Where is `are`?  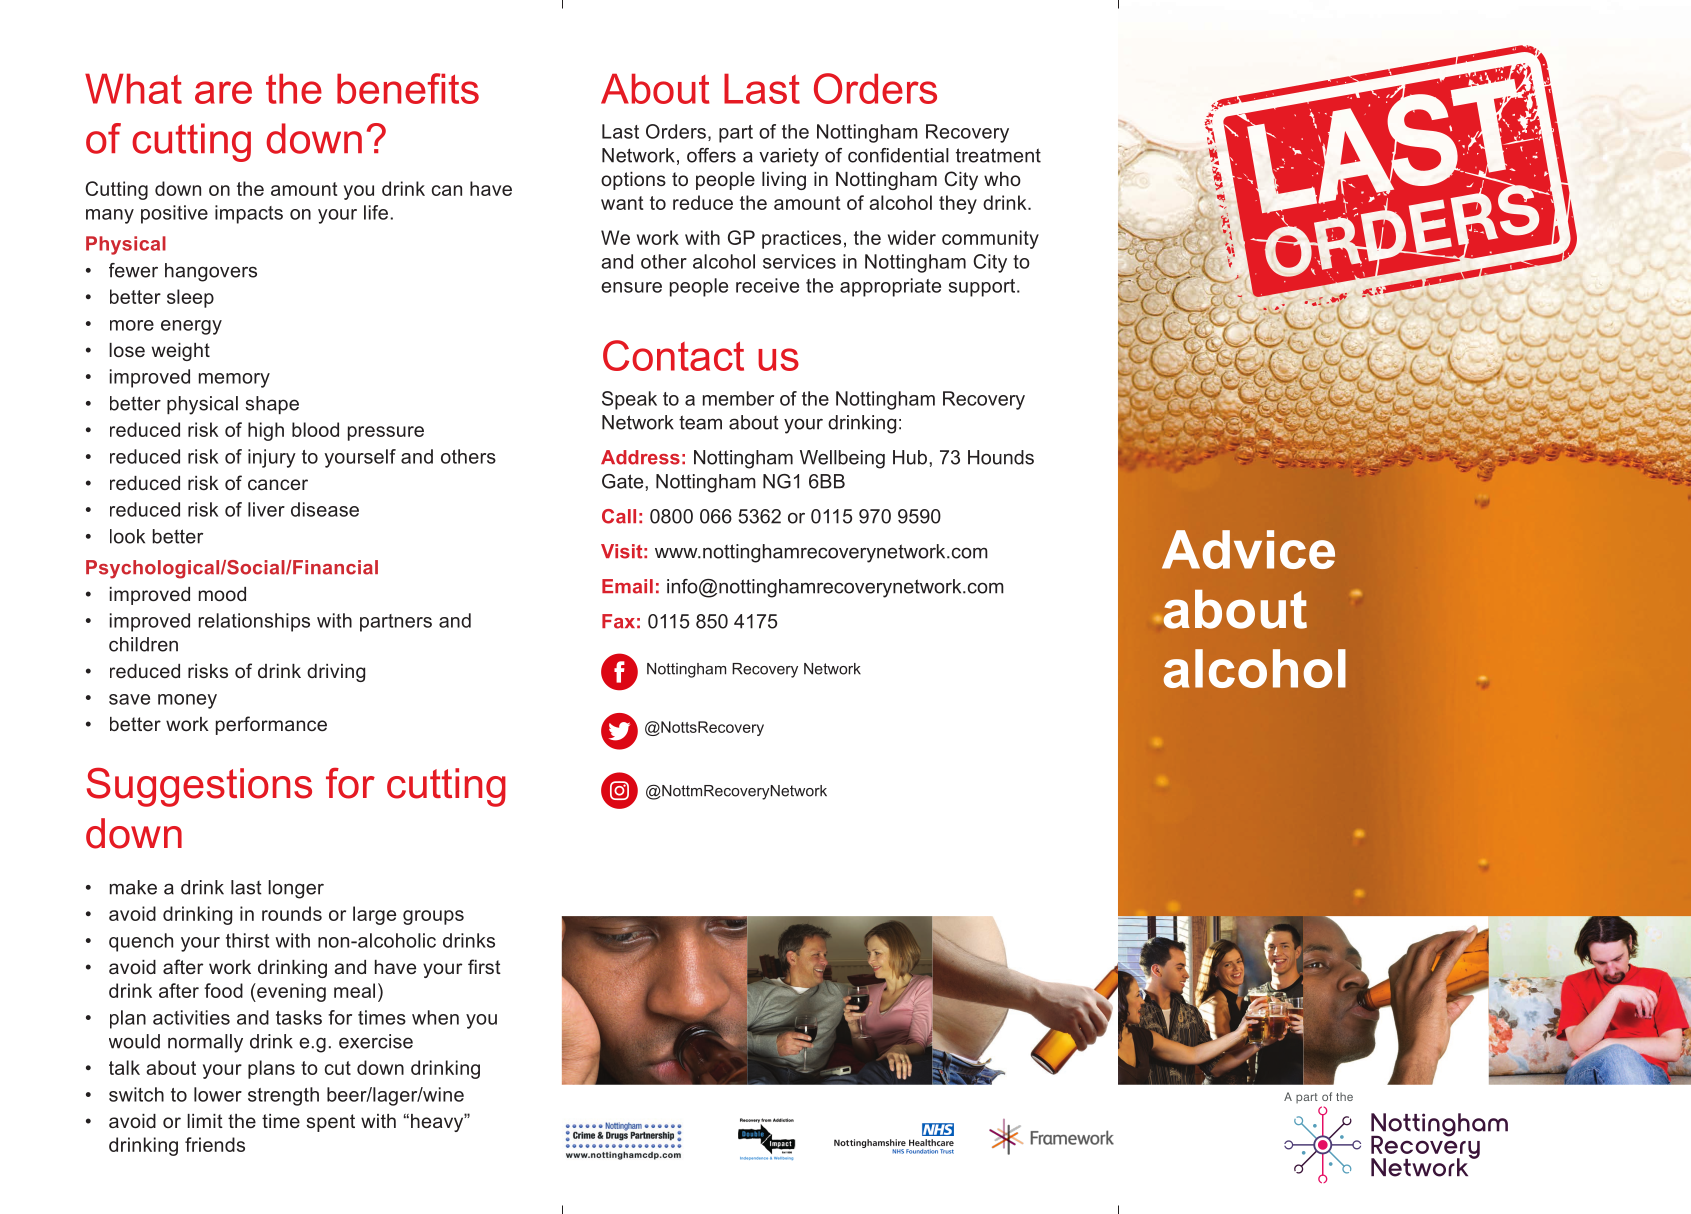 are is located at coordinates (223, 92).
